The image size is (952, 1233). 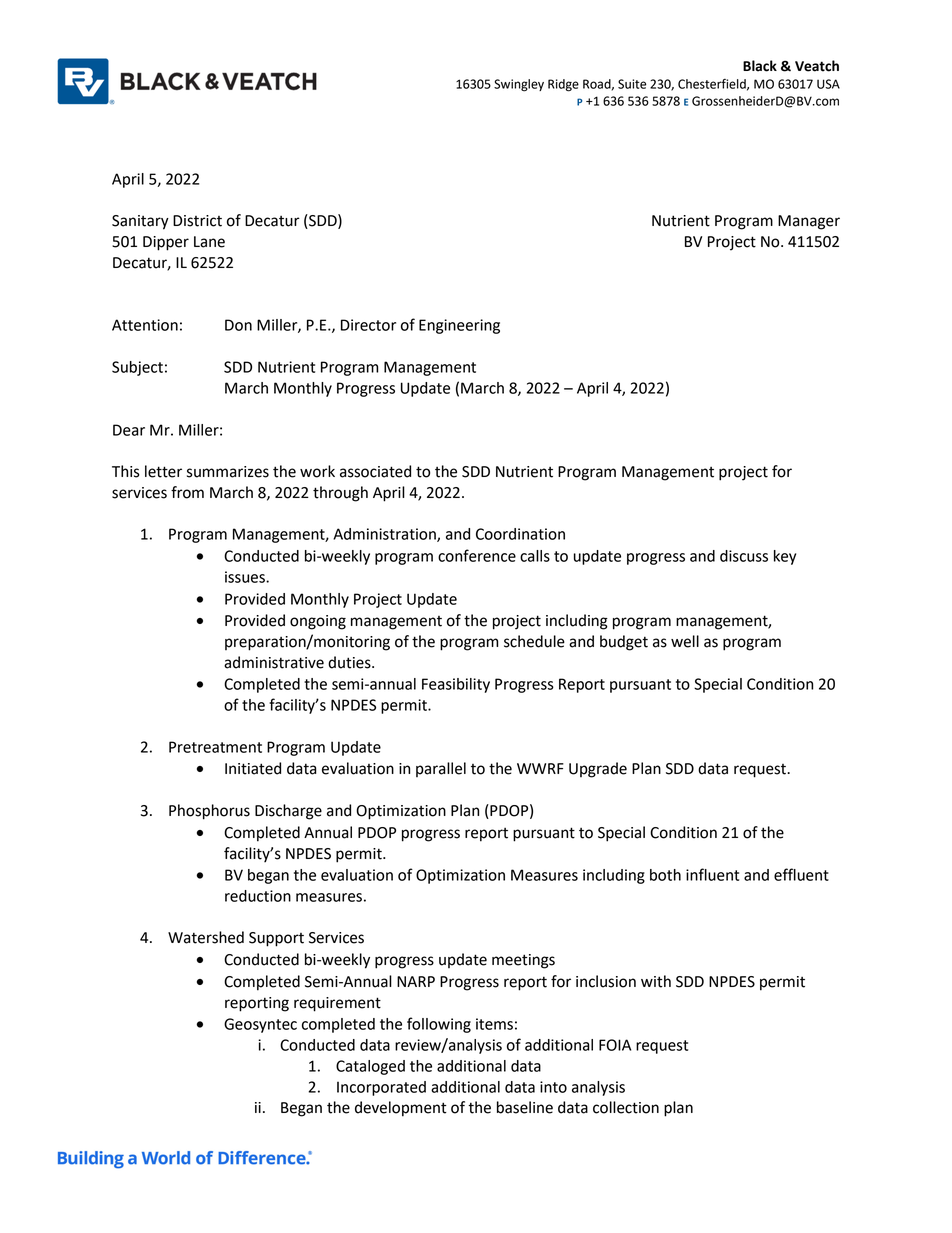 I want to click on Upgrade, so click(x=598, y=770).
